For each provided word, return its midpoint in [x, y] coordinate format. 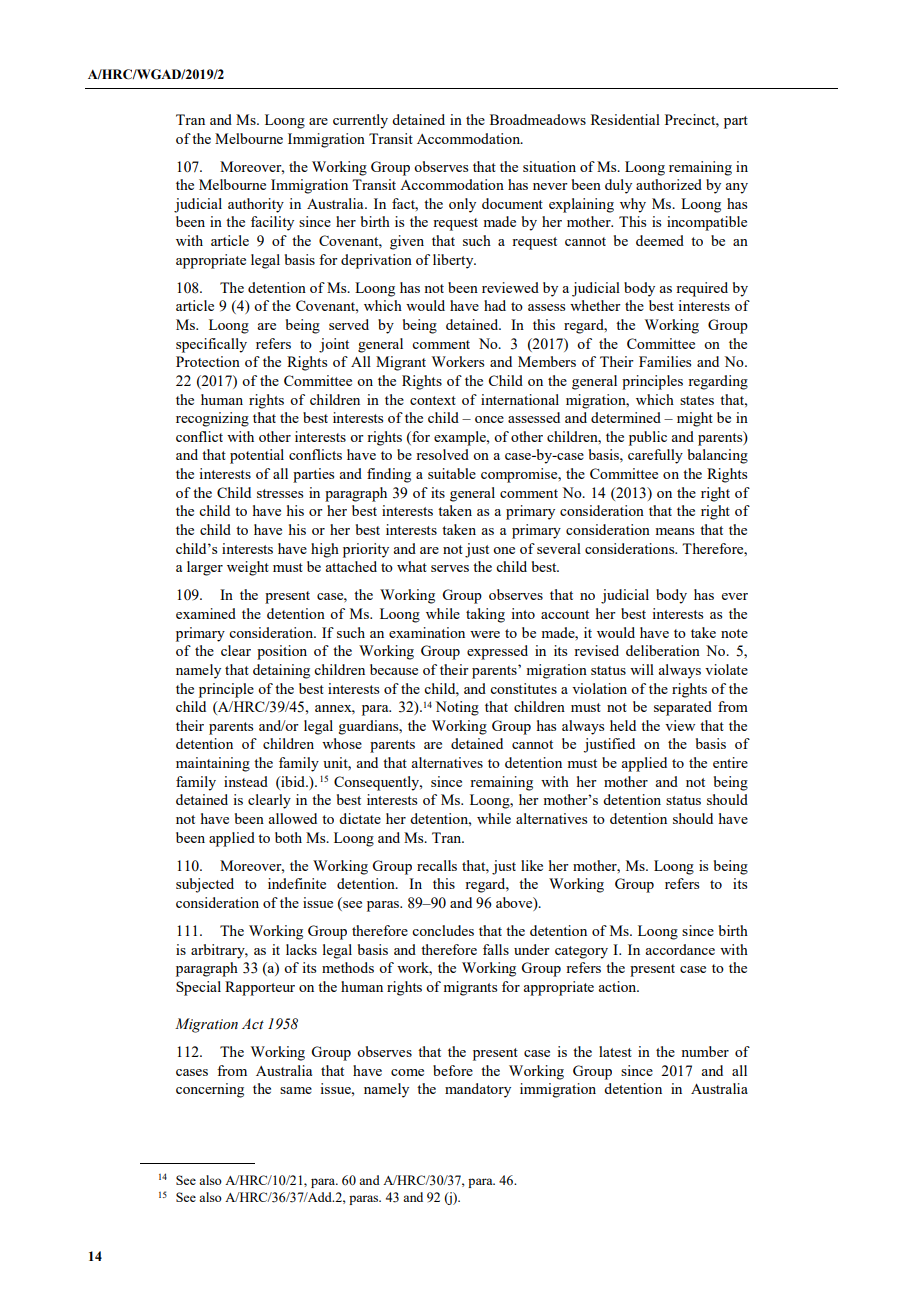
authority [256, 205]
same [296, 1090]
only [462, 205]
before [453, 1070]
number [705, 1051]
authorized [669, 184]
